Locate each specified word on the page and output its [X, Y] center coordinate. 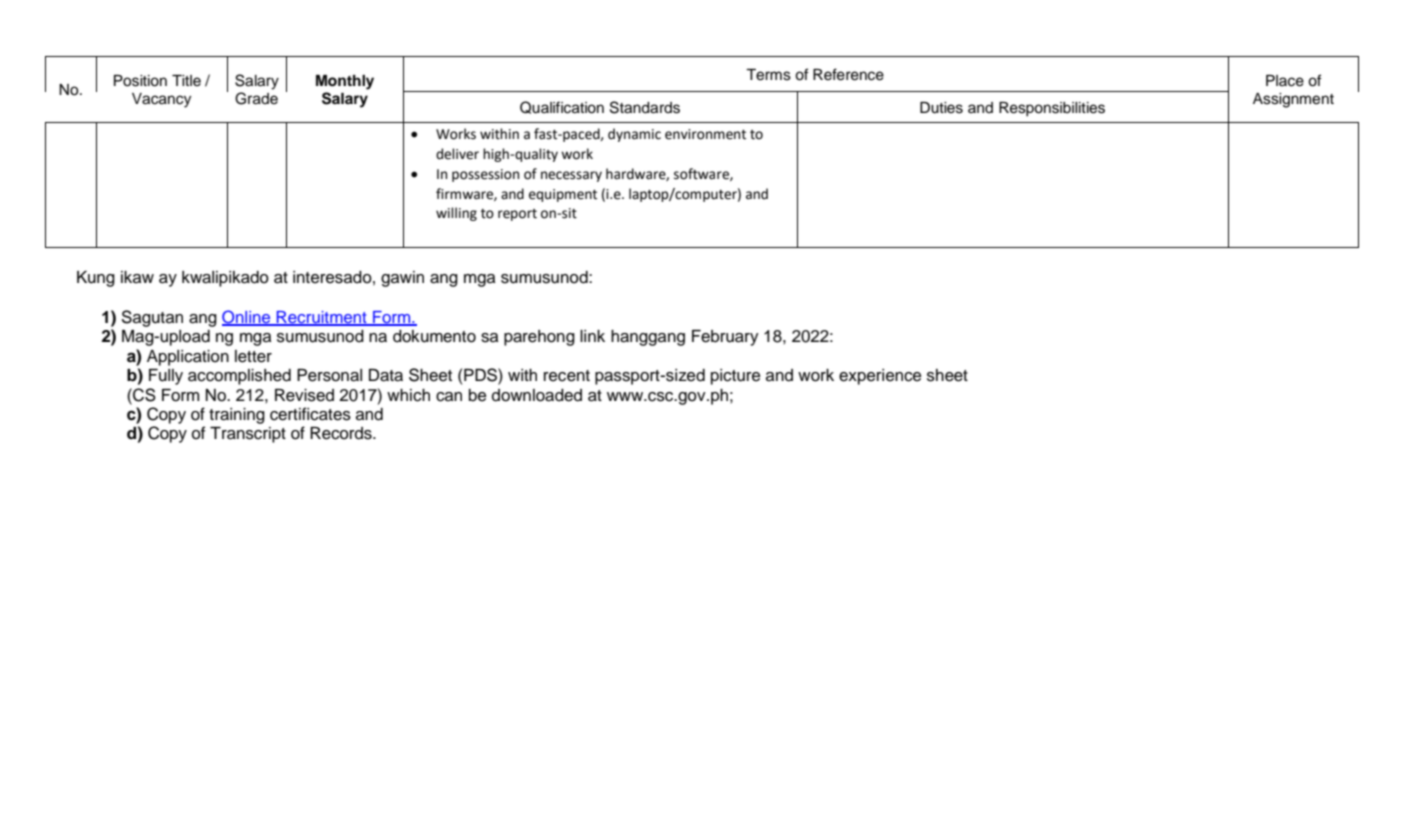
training [237, 416]
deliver [457, 154]
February [725, 338]
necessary [571, 176]
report [517, 215]
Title [186, 81]
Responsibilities [1052, 109]
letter [253, 356]
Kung [96, 279]
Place [1285, 81]
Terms [768, 75]
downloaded [537, 395]
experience [880, 377]
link [592, 336]
